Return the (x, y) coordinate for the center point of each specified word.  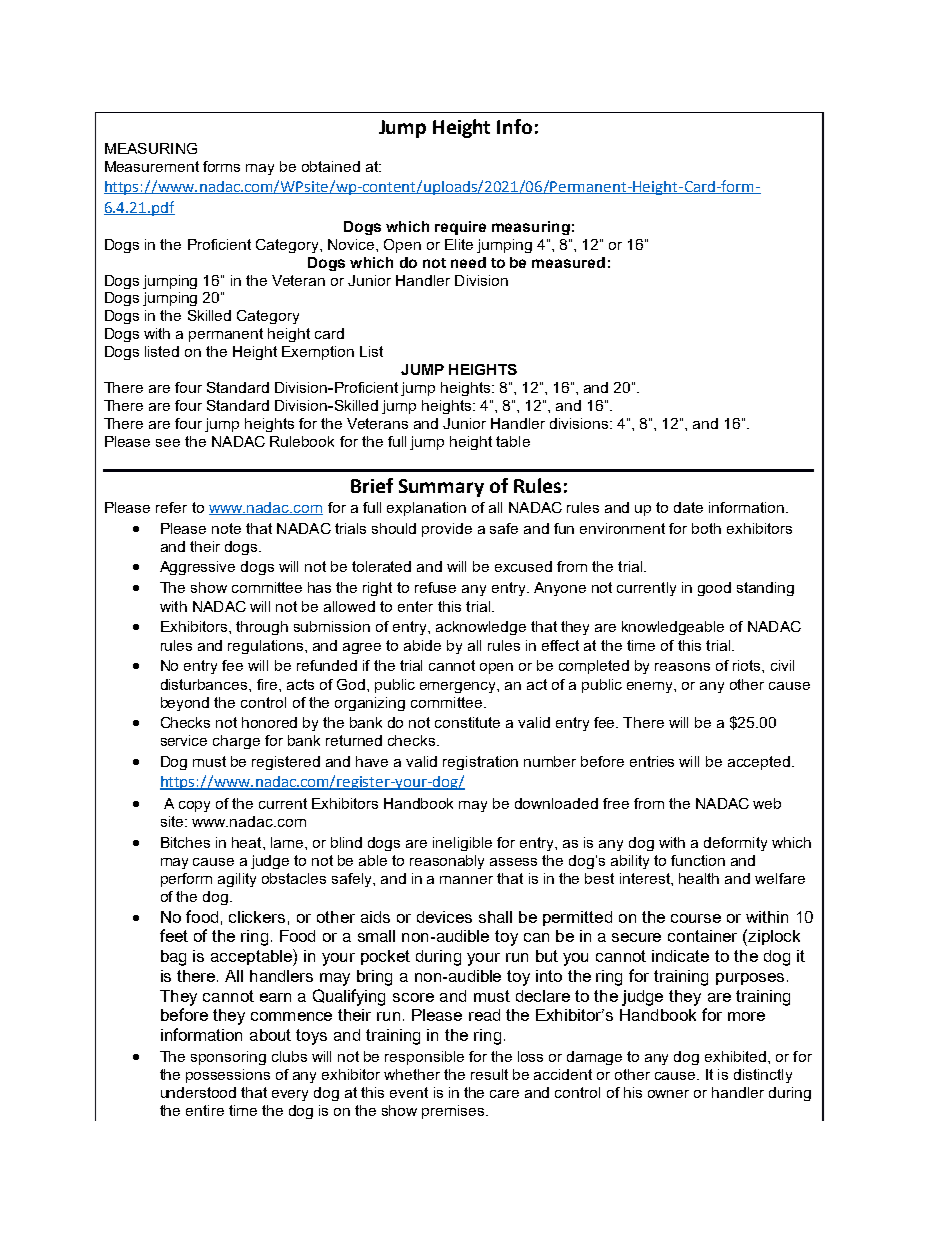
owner (668, 1094)
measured (568, 262)
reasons (682, 667)
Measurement (152, 166)
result (489, 1074)
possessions (228, 1076)
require (460, 228)
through (262, 628)
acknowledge (481, 628)
